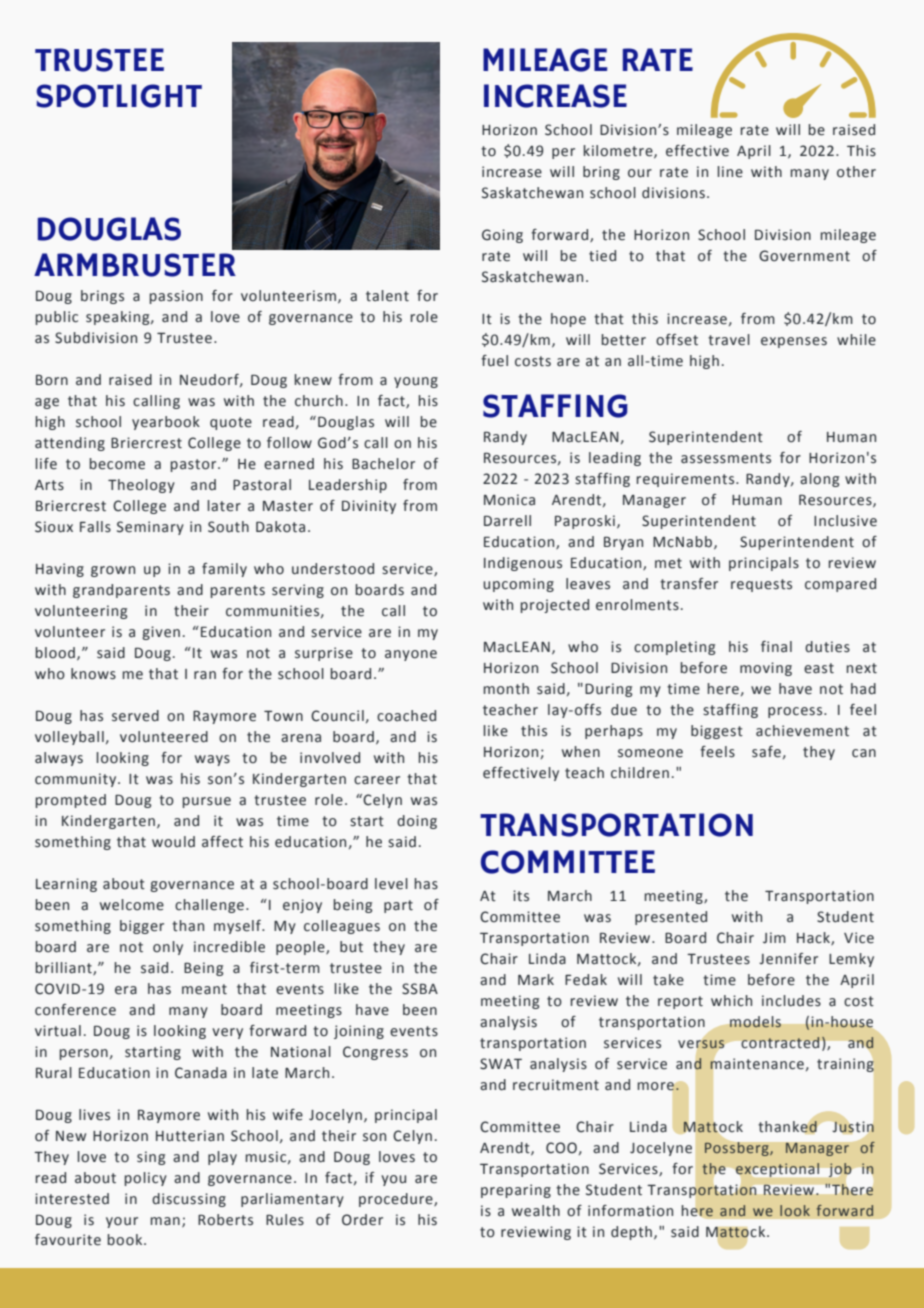  I want to click on Jim, so click(774, 938).
